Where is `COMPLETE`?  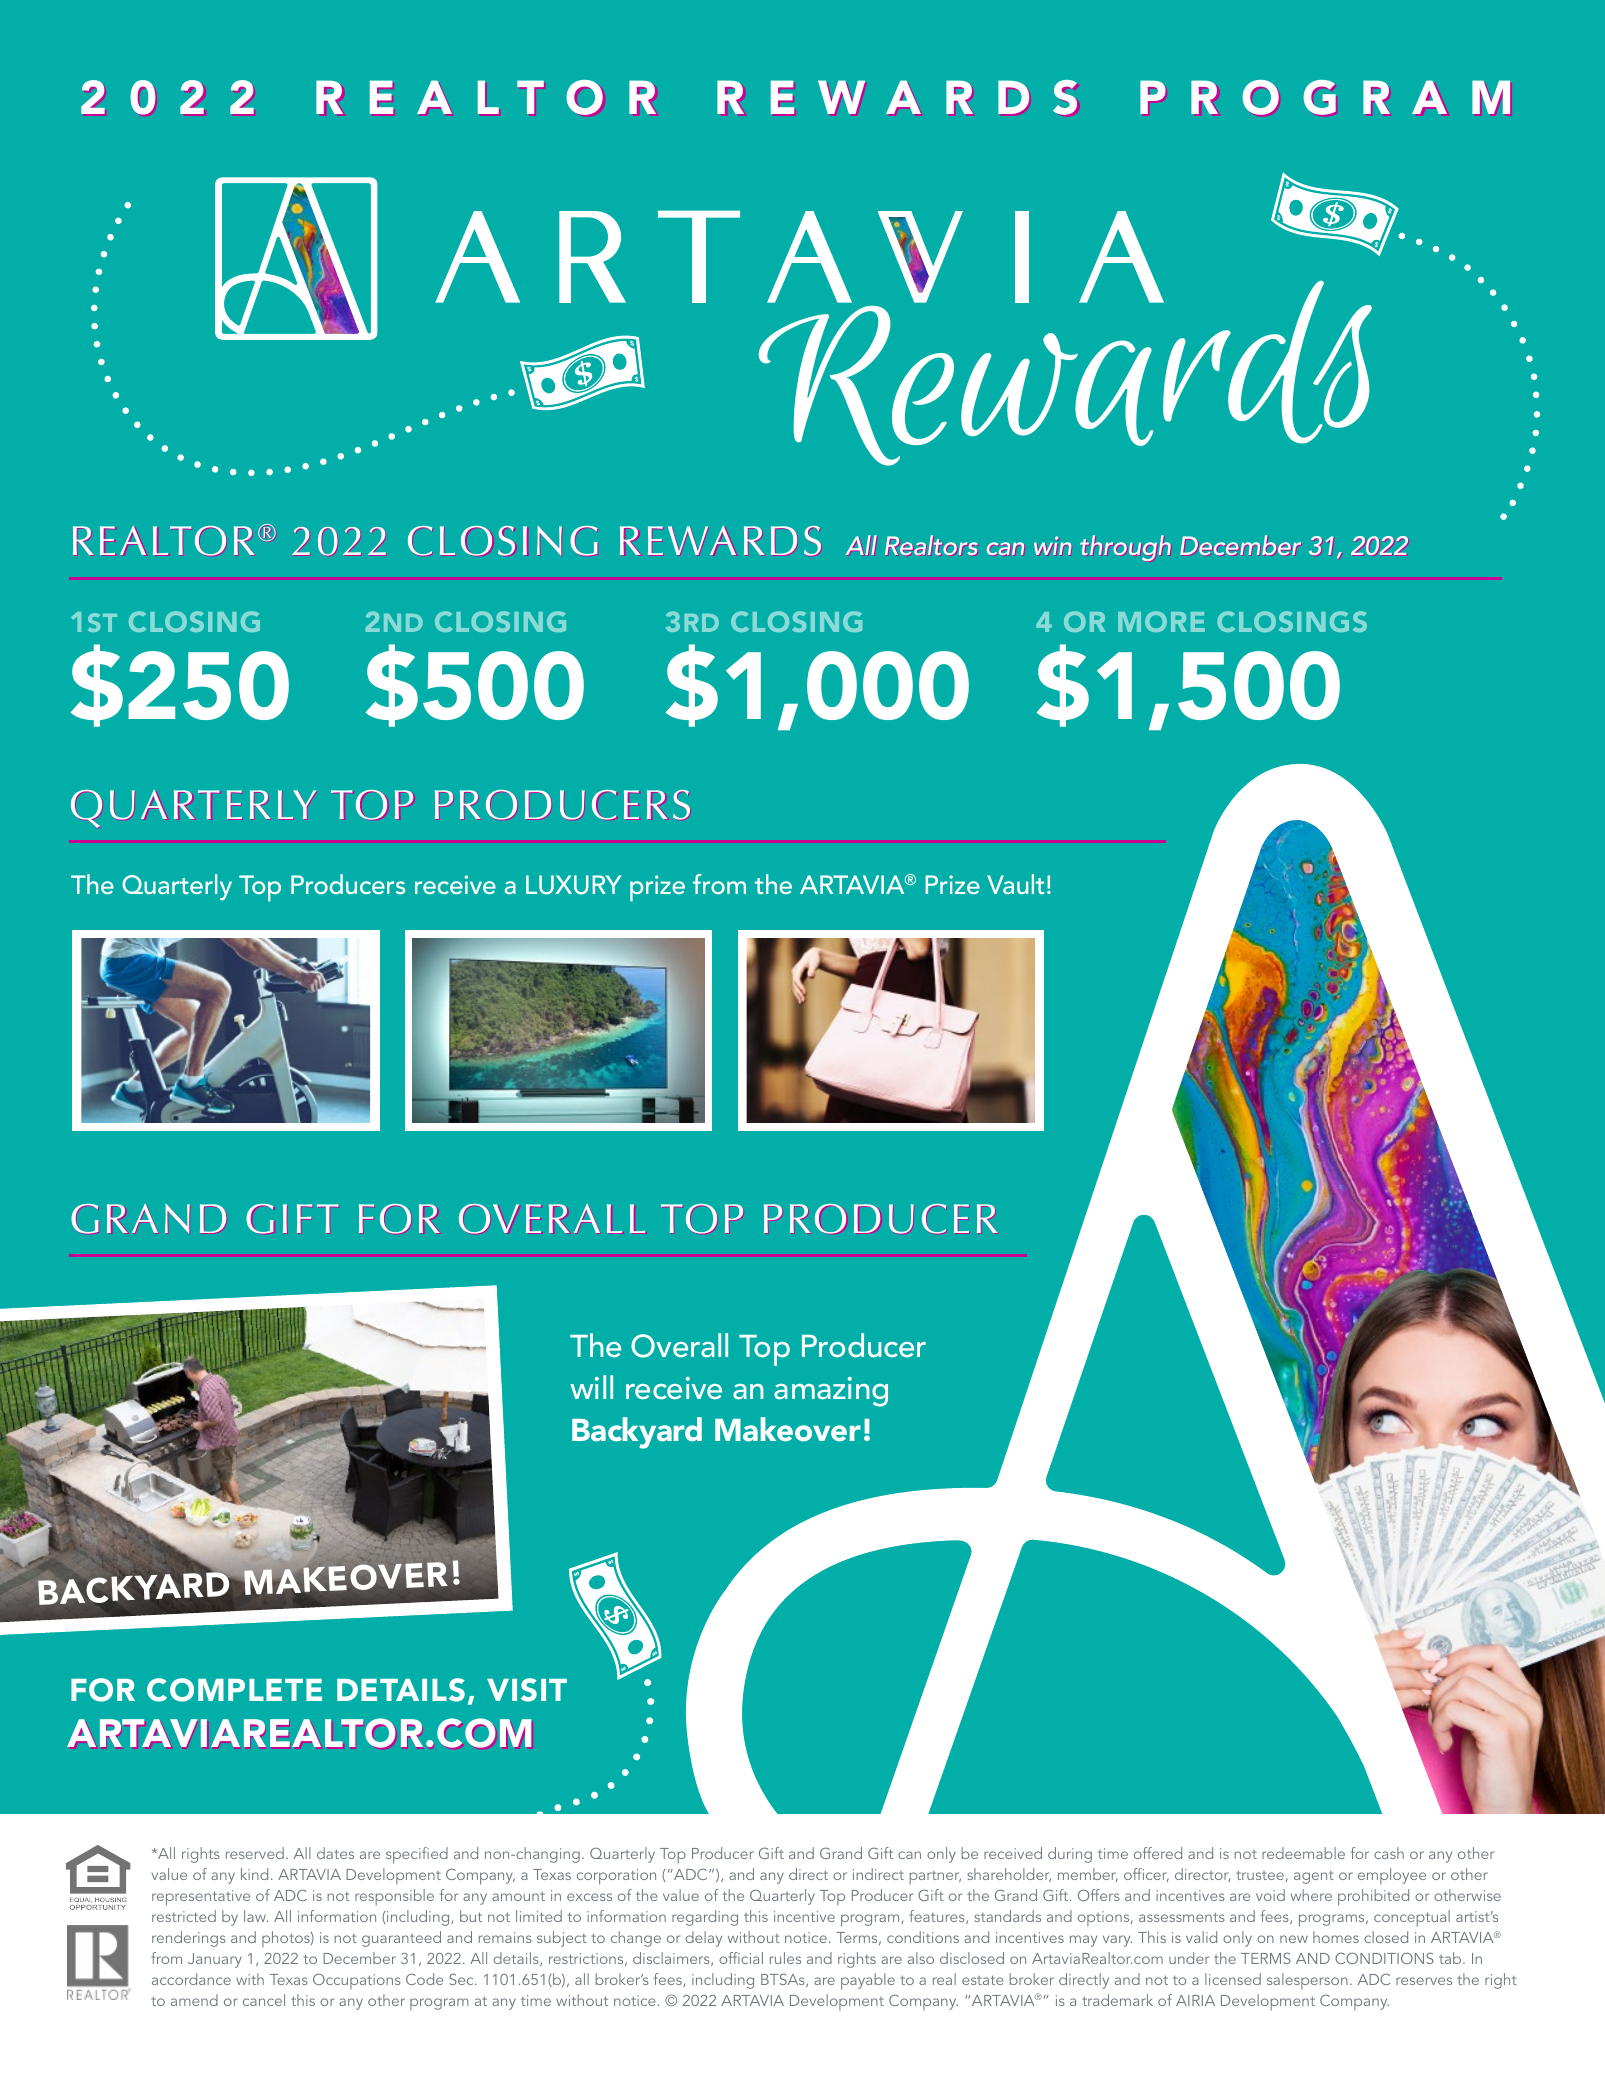 COMPLETE is located at coordinates (234, 1690).
